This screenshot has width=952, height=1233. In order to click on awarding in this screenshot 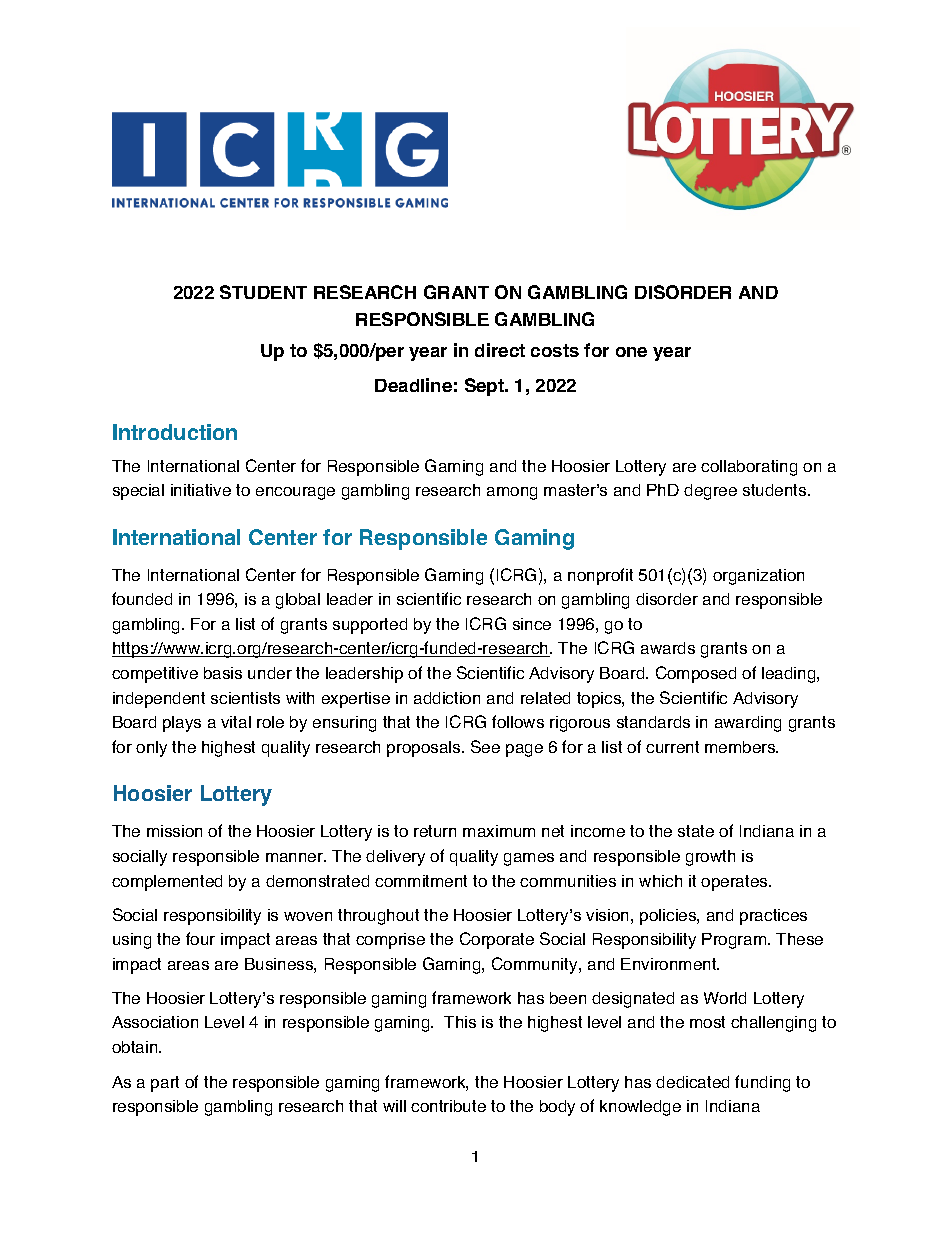, I will do `click(748, 724)`.
